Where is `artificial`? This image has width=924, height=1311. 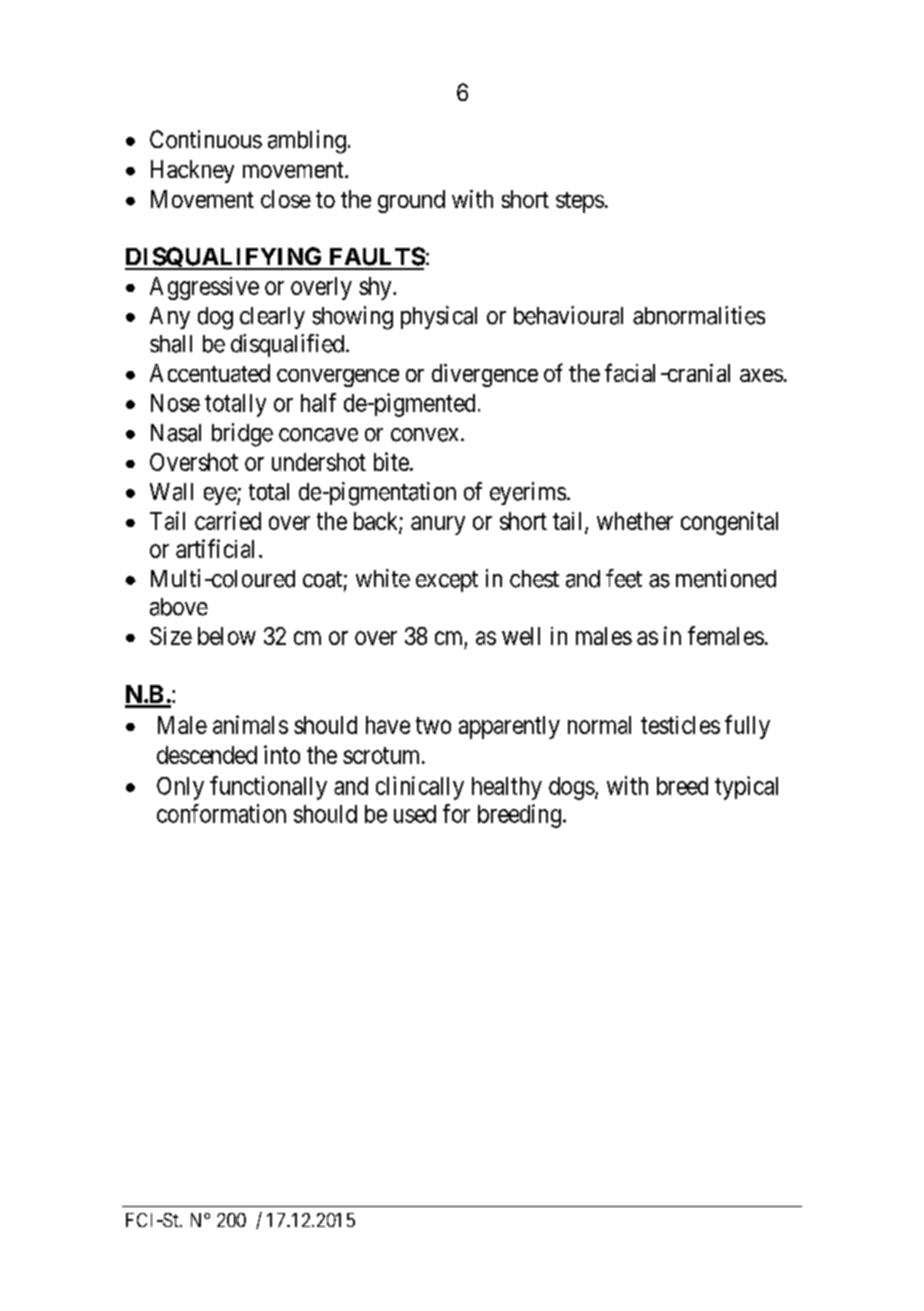
artificial is located at coordinates (215, 548).
